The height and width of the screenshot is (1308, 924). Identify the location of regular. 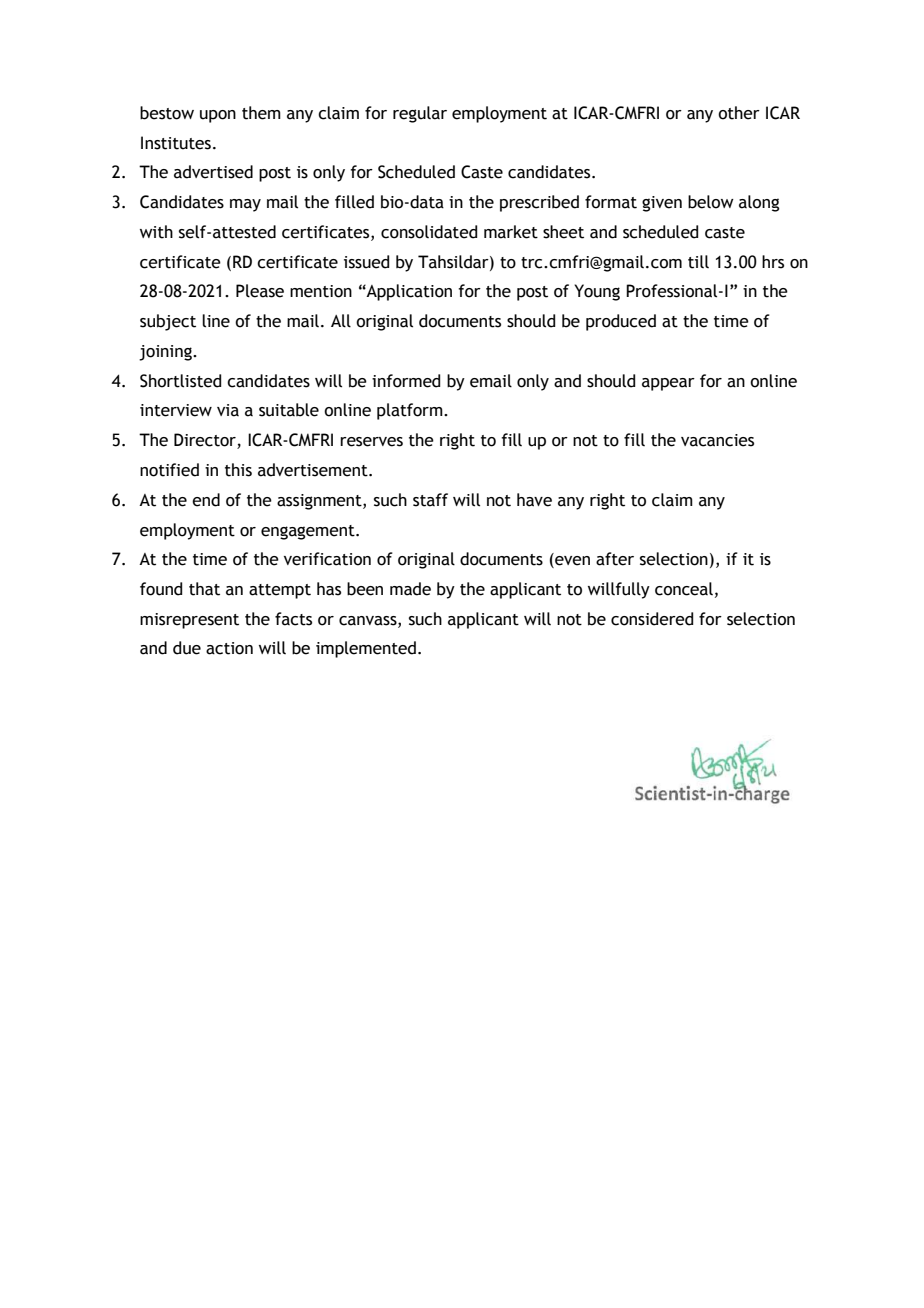
(420, 114).
